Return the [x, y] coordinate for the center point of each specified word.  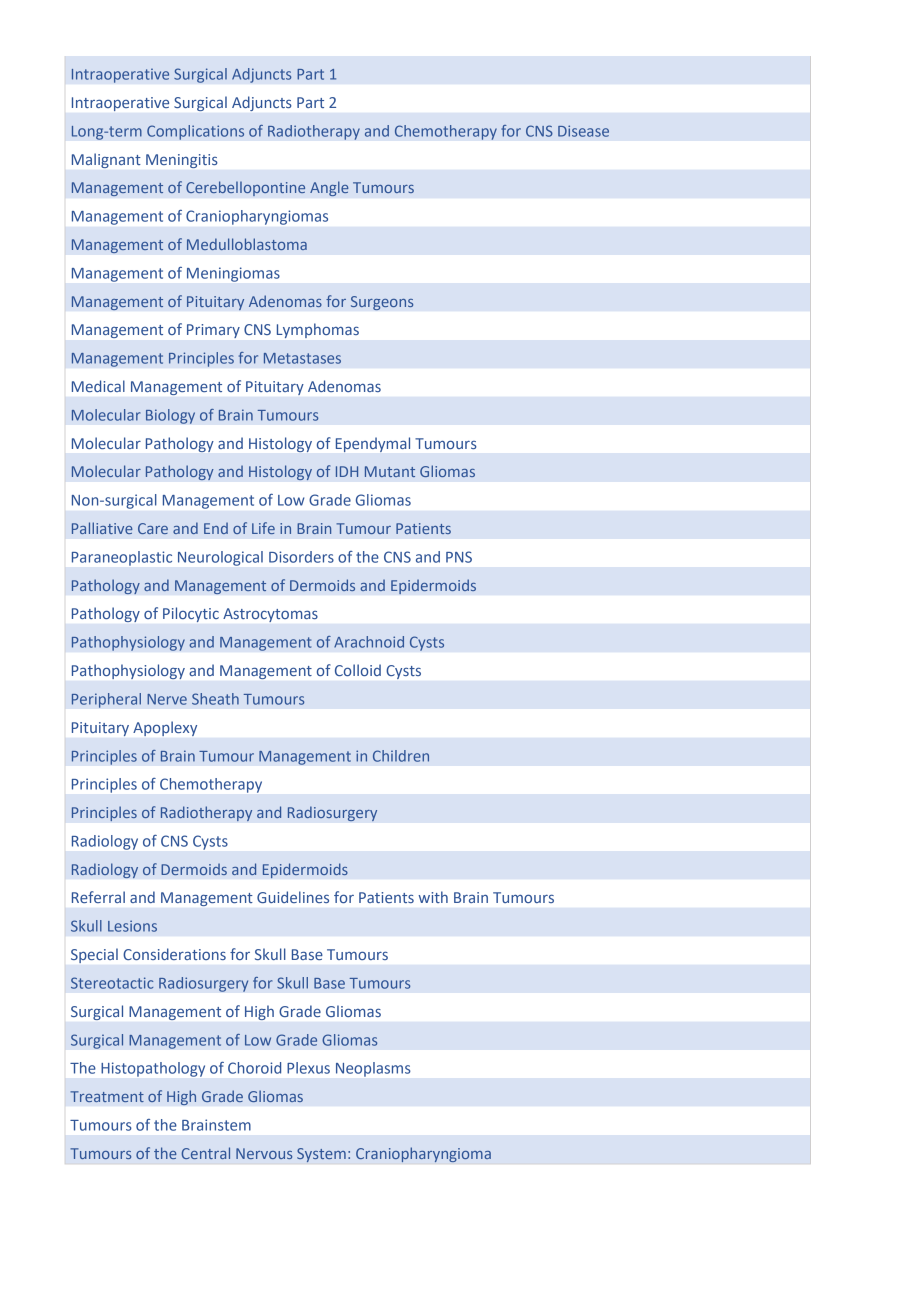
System [321, 1155]
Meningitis [181, 161]
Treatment [107, 1096]
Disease [583, 131]
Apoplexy [165, 728]
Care [153, 528]
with [433, 897]
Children [401, 756]
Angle [329, 188]
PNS [459, 557]
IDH [347, 471]
